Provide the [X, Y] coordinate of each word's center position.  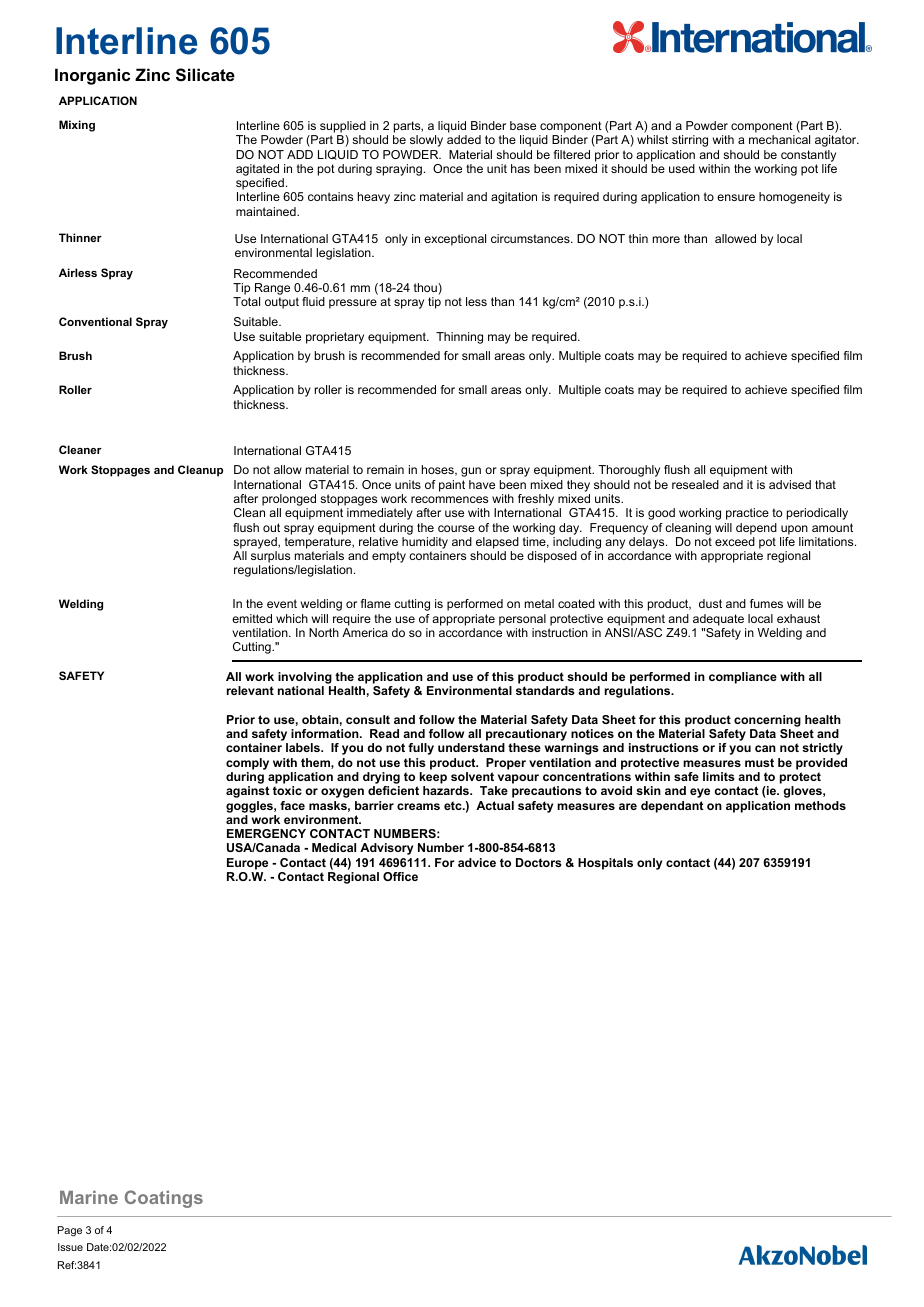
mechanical [779, 139]
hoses [439, 470]
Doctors [539, 862]
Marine [89, 1197]
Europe [247, 864]
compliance [743, 678]
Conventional [95, 321]
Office [400, 876]
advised [790, 484]
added [464, 139]
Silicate [205, 75]
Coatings [164, 1199]
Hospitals [605, 864]
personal [522, 620]
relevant [250, 690]
